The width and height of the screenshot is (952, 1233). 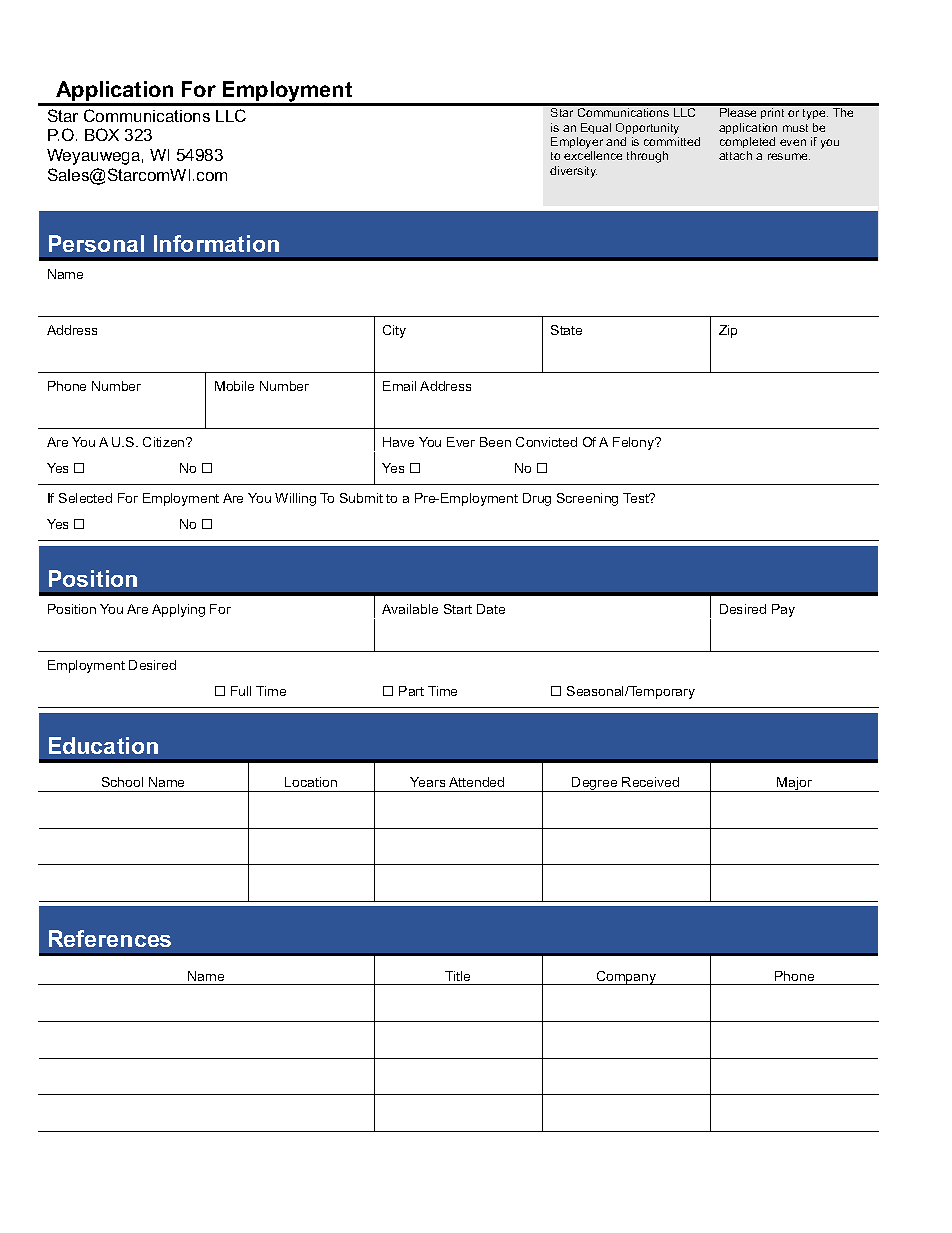 What do you see at coordinates (103, 745) in the screenshot?
I see `Education` at bounding box center [103, 745].
